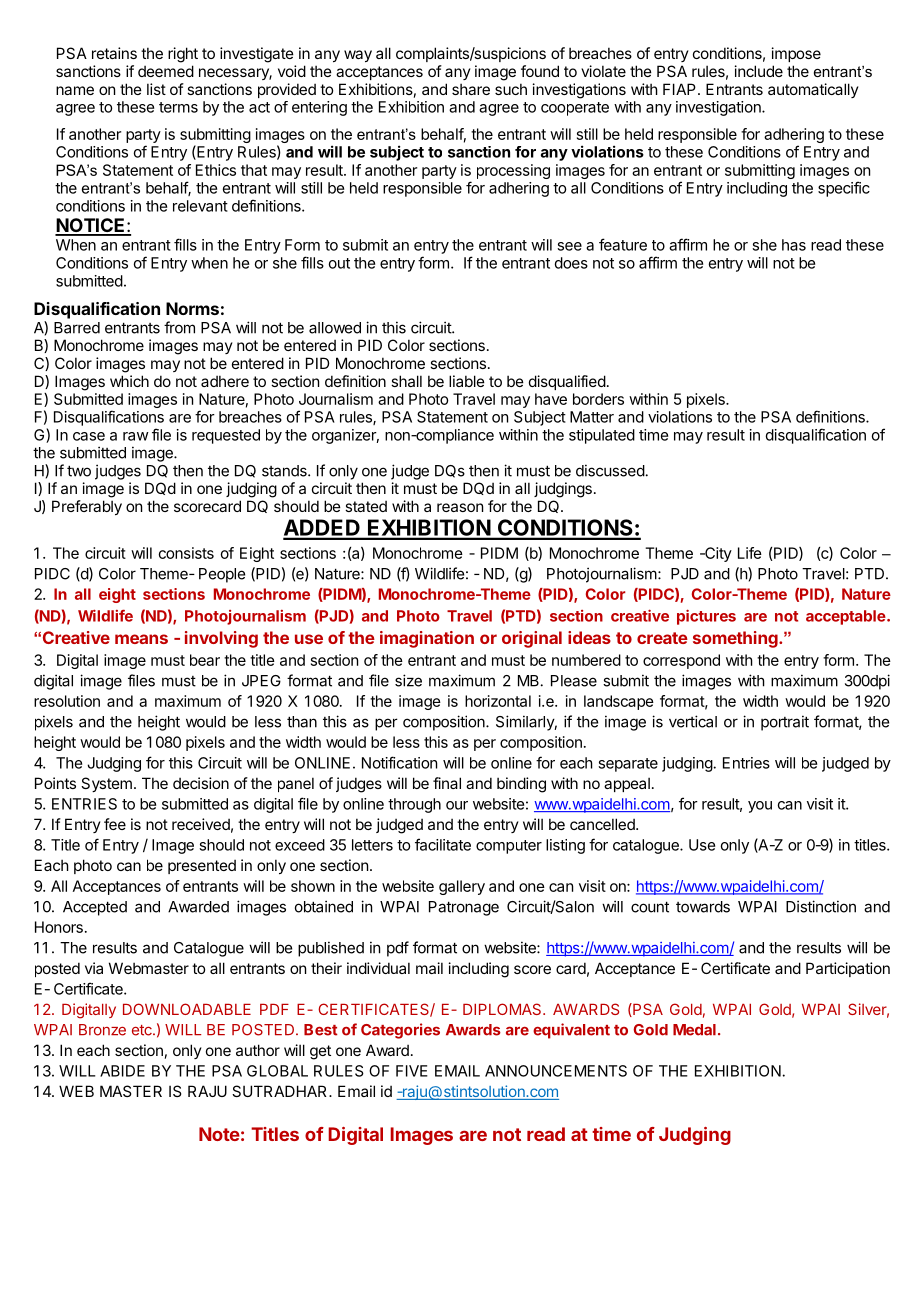  What do you see at coordinates (205, 660) in the document?
I see `bear` at bounding box center [205, 660].
